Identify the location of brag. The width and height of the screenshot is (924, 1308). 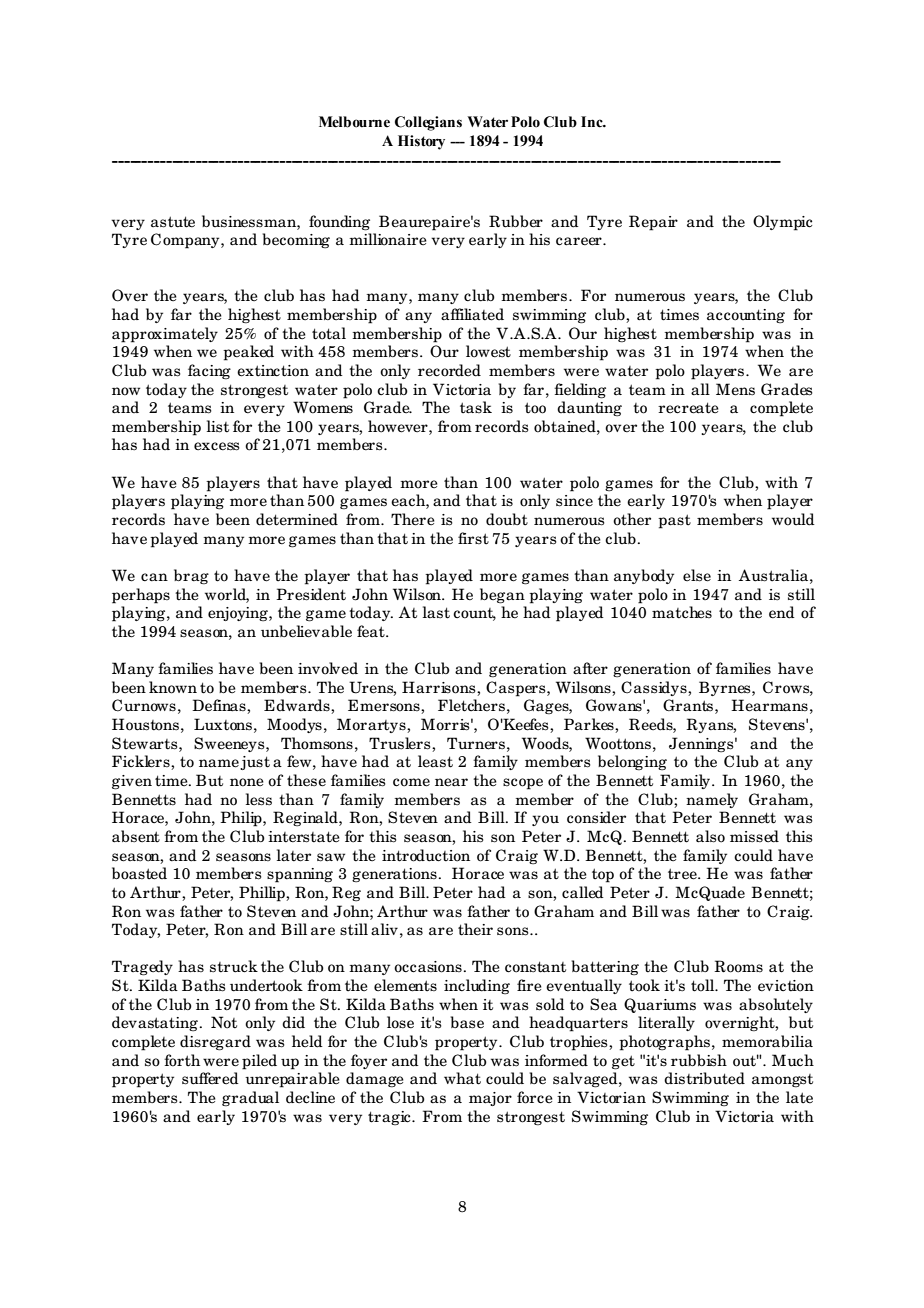
(191, 577).
